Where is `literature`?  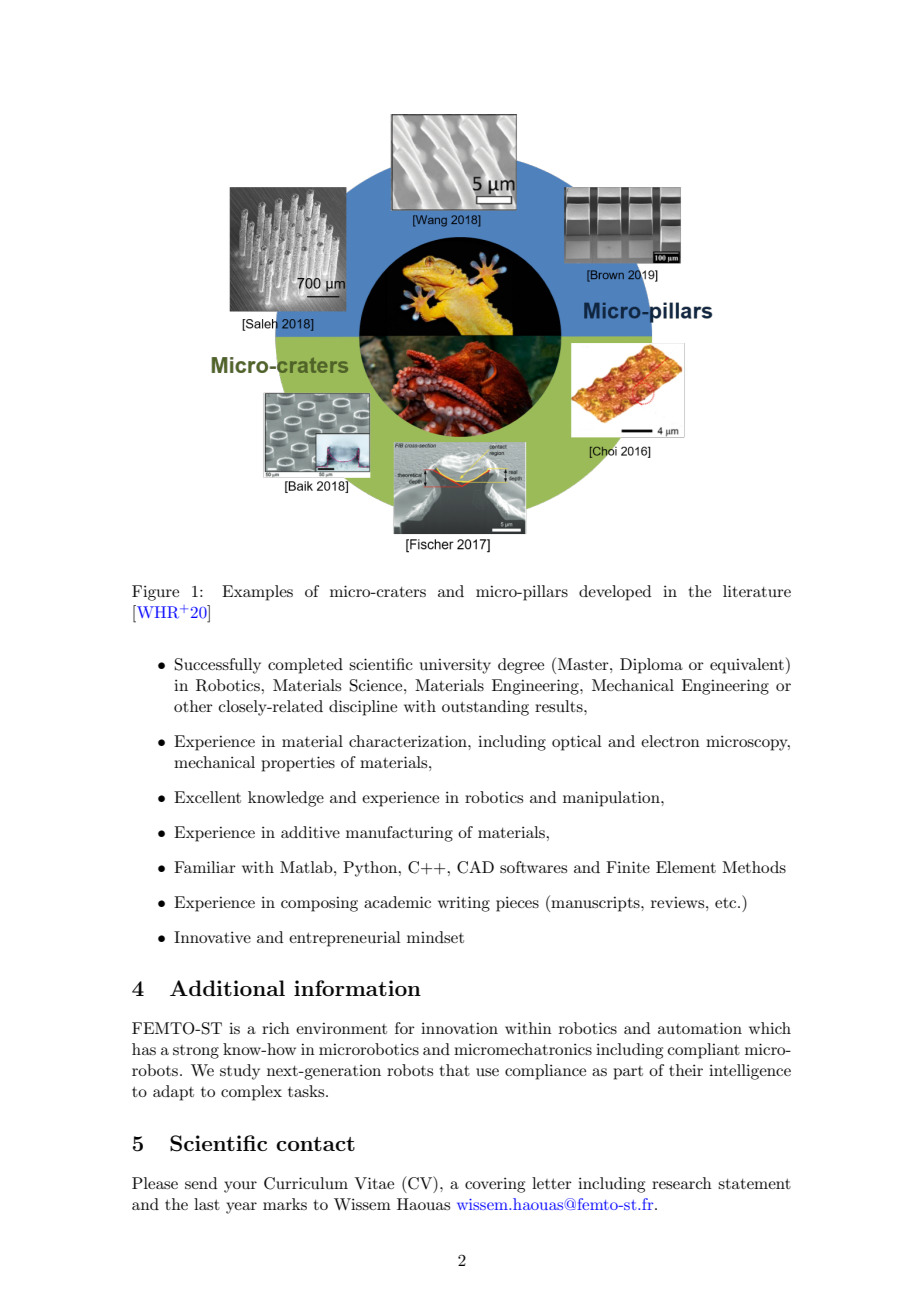 literature is located at coordinates (757, 591).
